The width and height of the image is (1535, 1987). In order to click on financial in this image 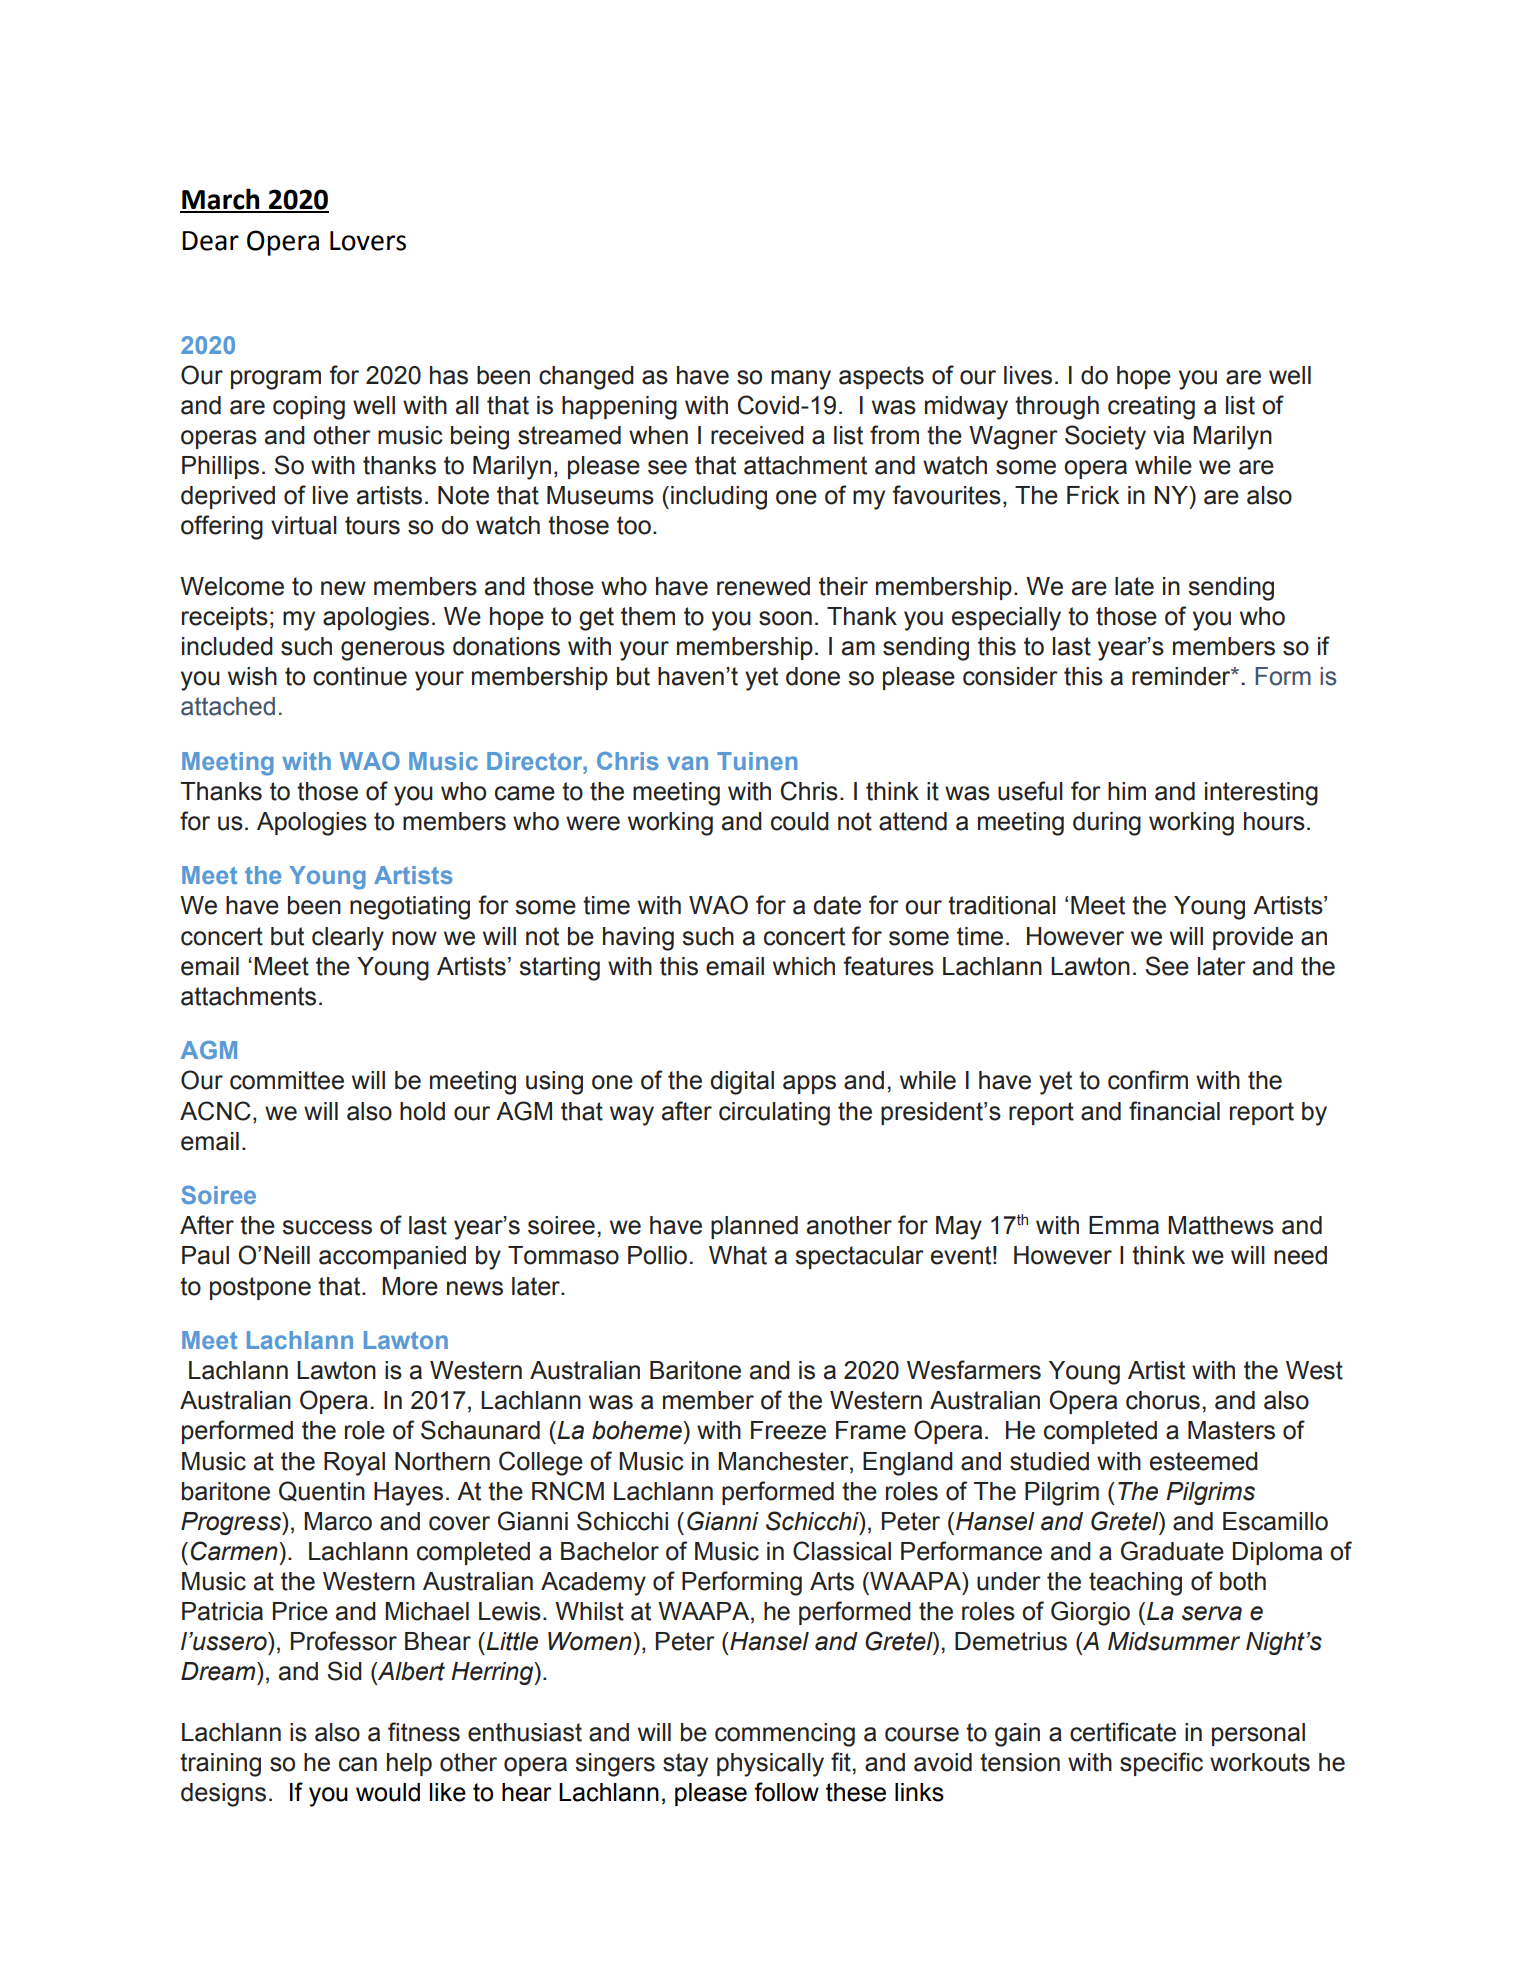, I will do `click(1174, 1111)`.
